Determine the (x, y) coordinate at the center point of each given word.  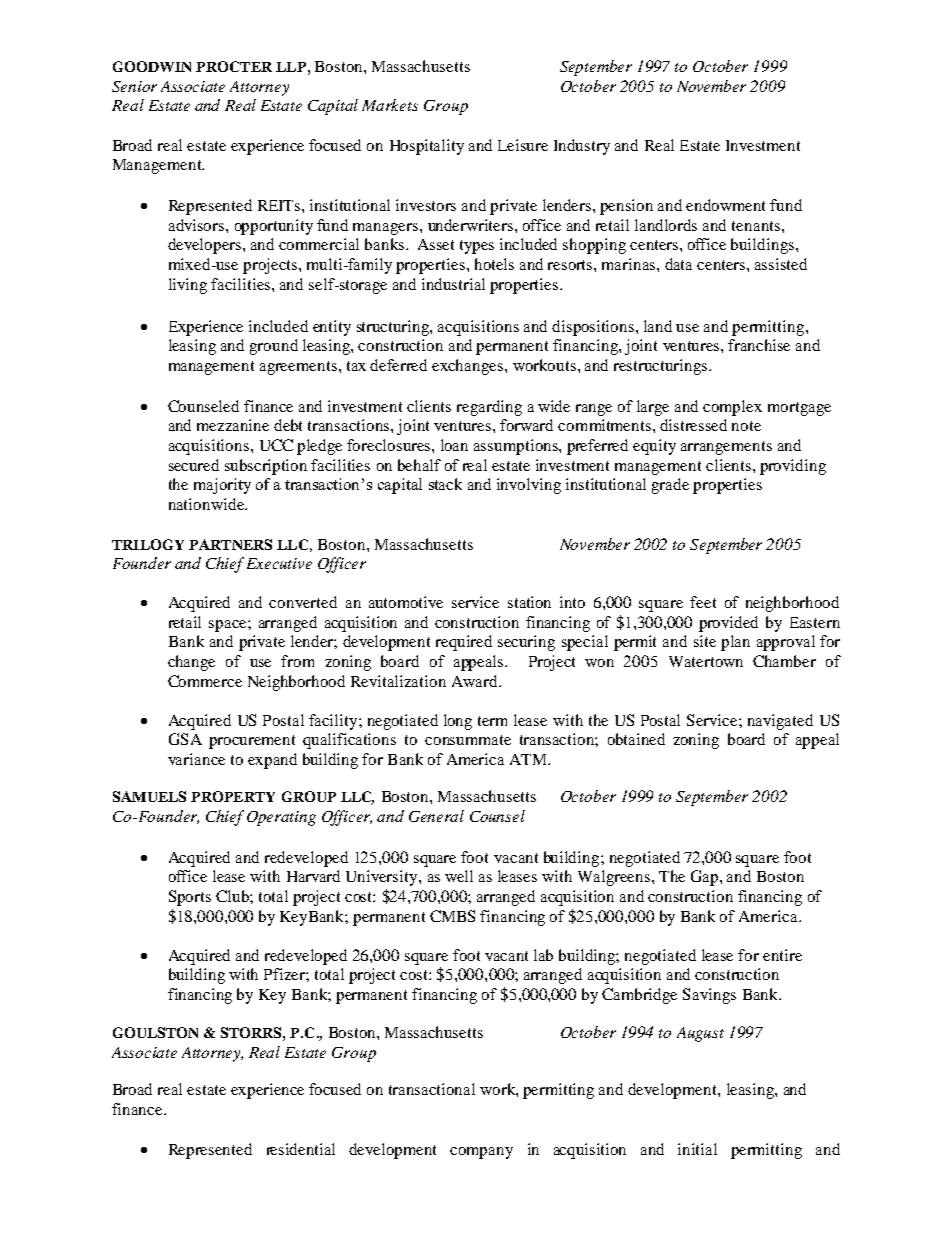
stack (445, 484)
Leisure (523, 145)
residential (301, 1149)
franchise (759, 345)
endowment (725, 205)
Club (233, 896)
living (188, 286)
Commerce (205, 681)
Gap (706, 878)
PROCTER (234, 66)
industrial (453, 284)
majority (222, 486)
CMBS (452, 916)
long (458, 722)
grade (670, 486)
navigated (780, 722)
